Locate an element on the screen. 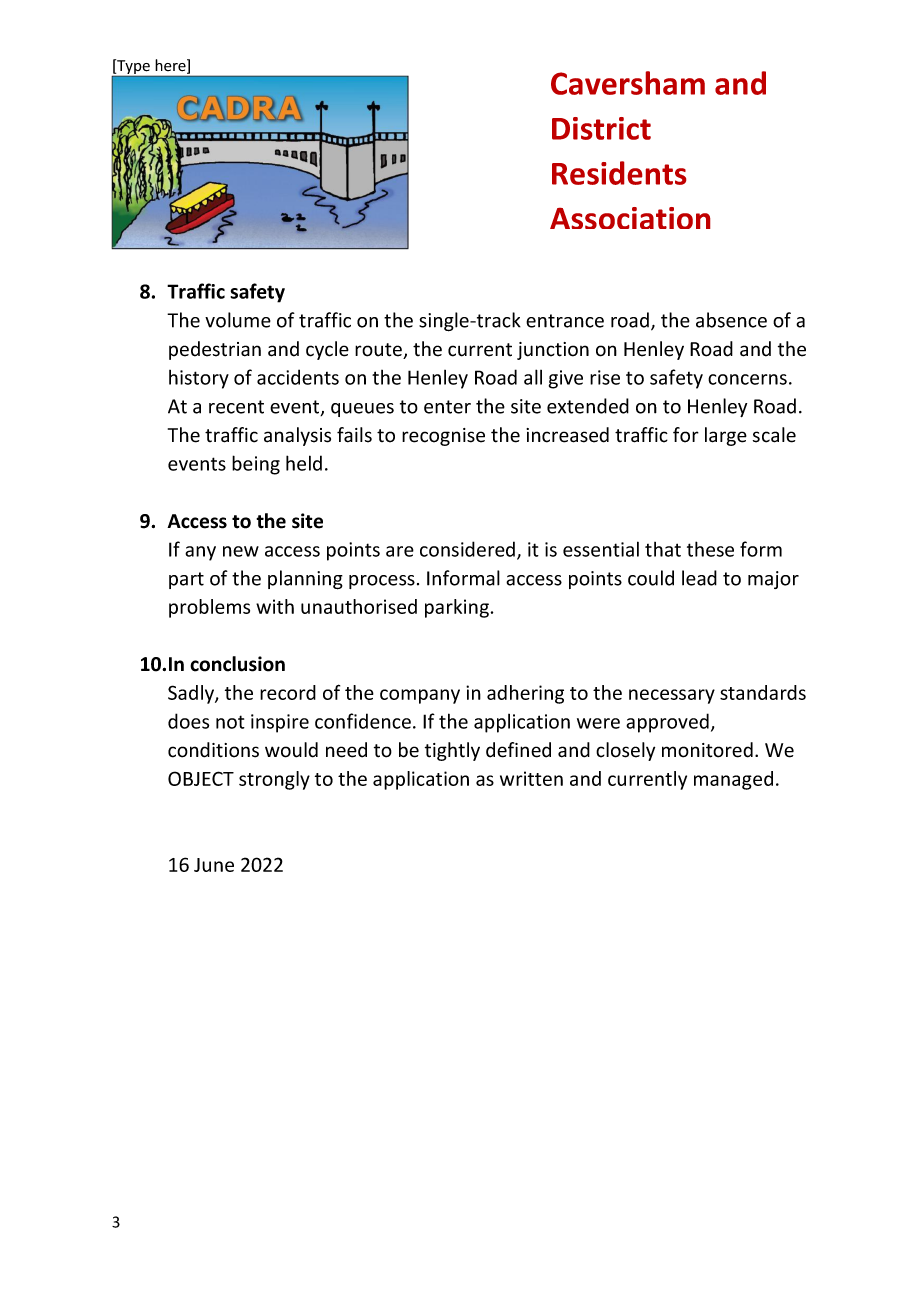 This screenshot has height=1308, width=924. written is located at coordinates (531, 778).
